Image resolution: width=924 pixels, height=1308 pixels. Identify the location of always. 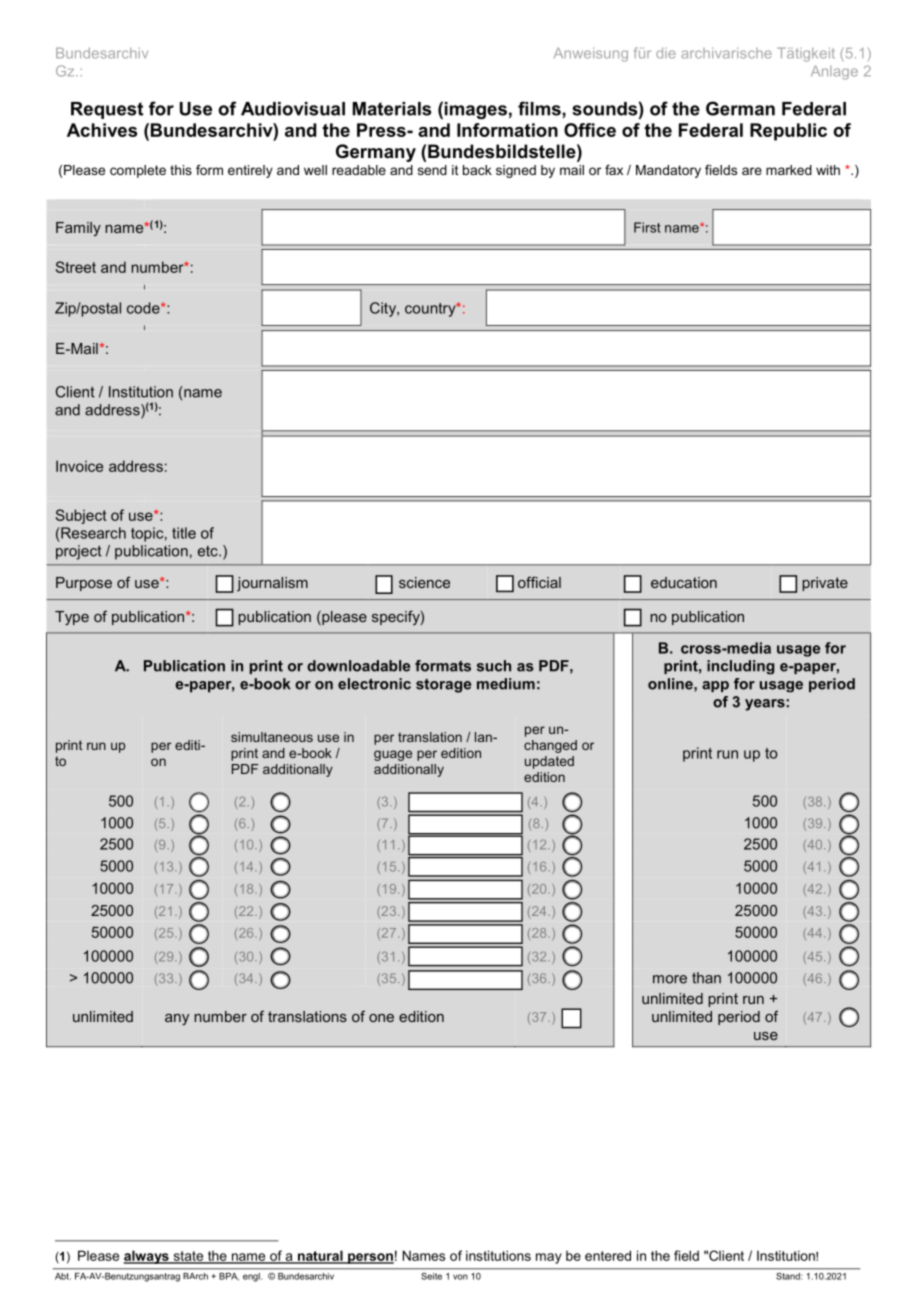
(147, 1257).
